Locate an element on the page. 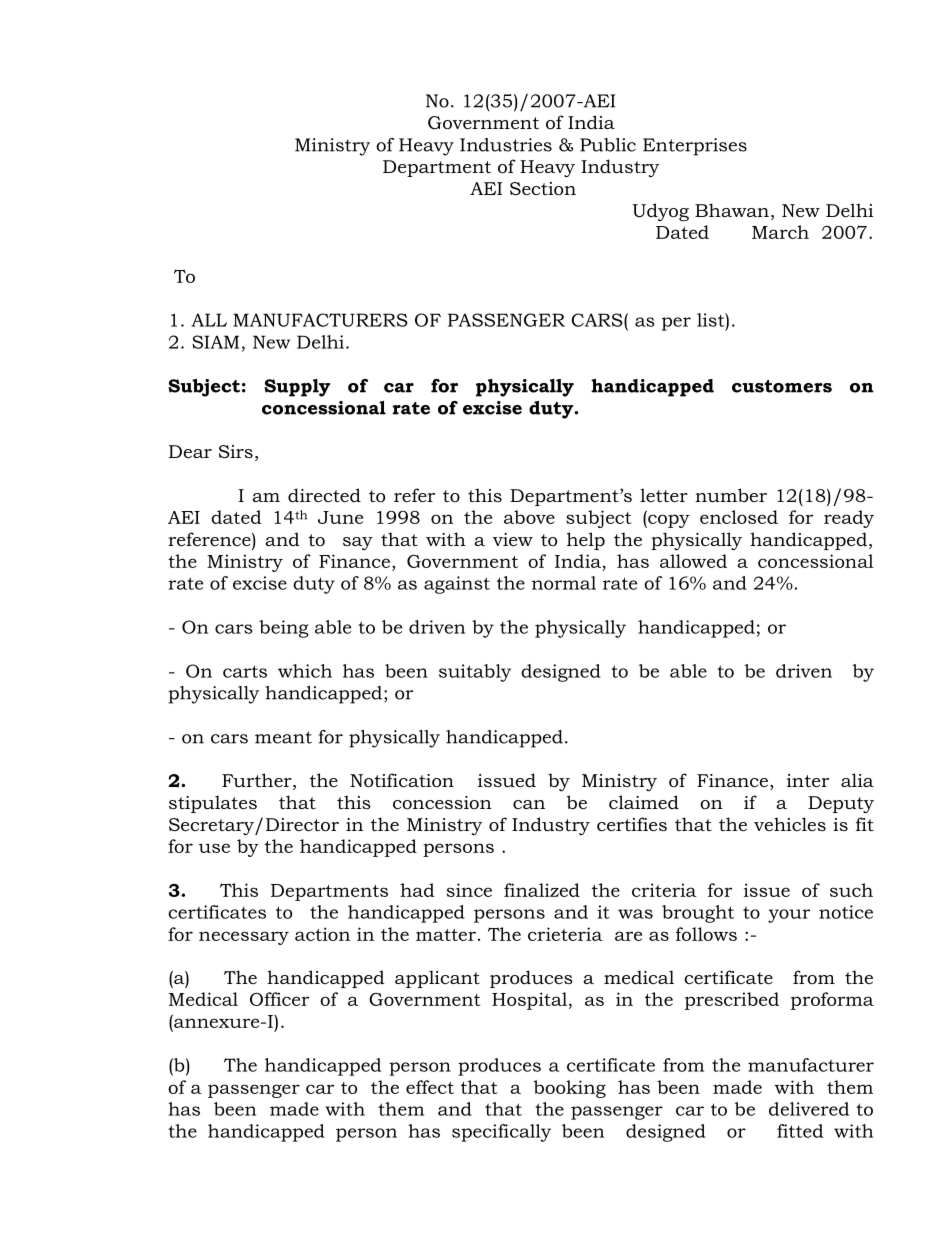  March is located at coordinates (780, 232).
